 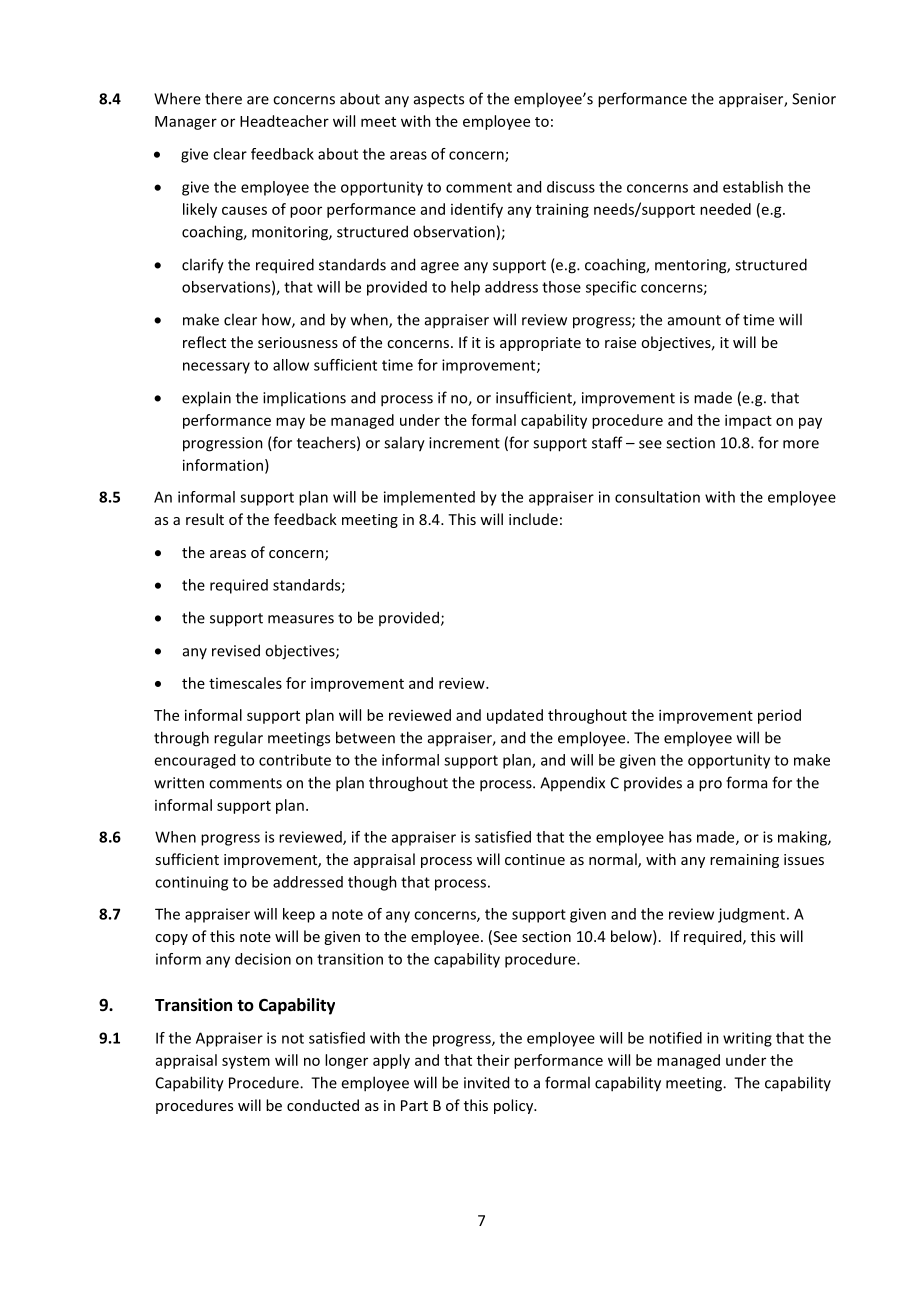 What do you see at coordinates (223, 98) in the screenshot?
I see `there` at bounding box center [223, 98].
